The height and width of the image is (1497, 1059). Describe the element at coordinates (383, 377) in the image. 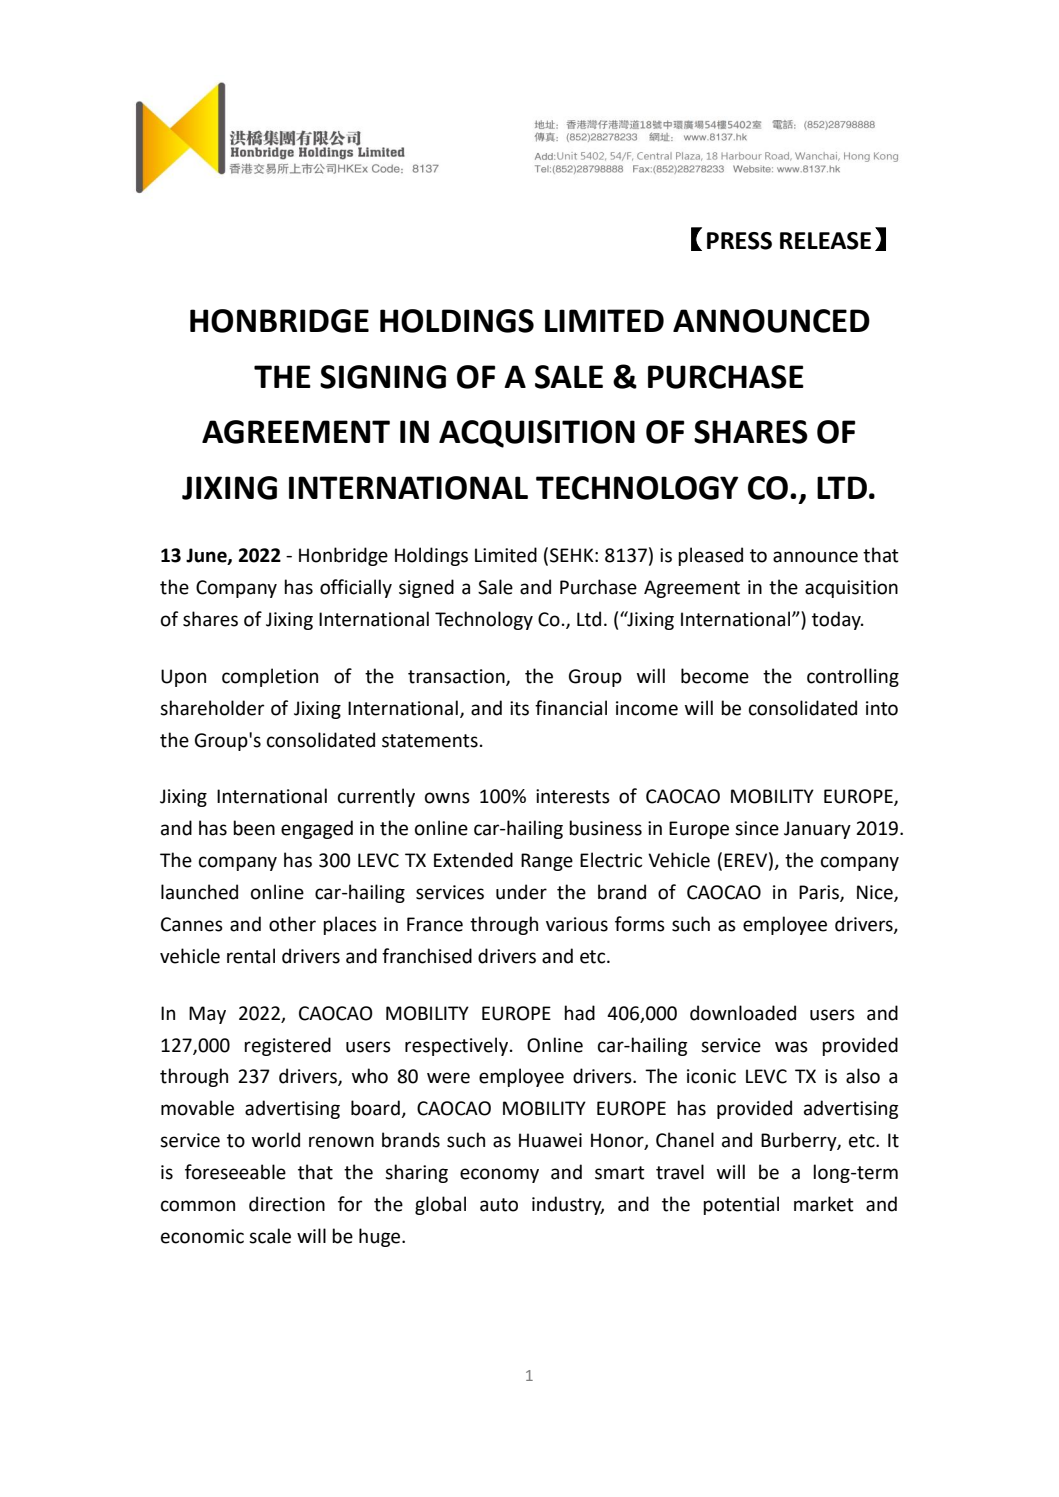

I see `SIGNING` at that location.
